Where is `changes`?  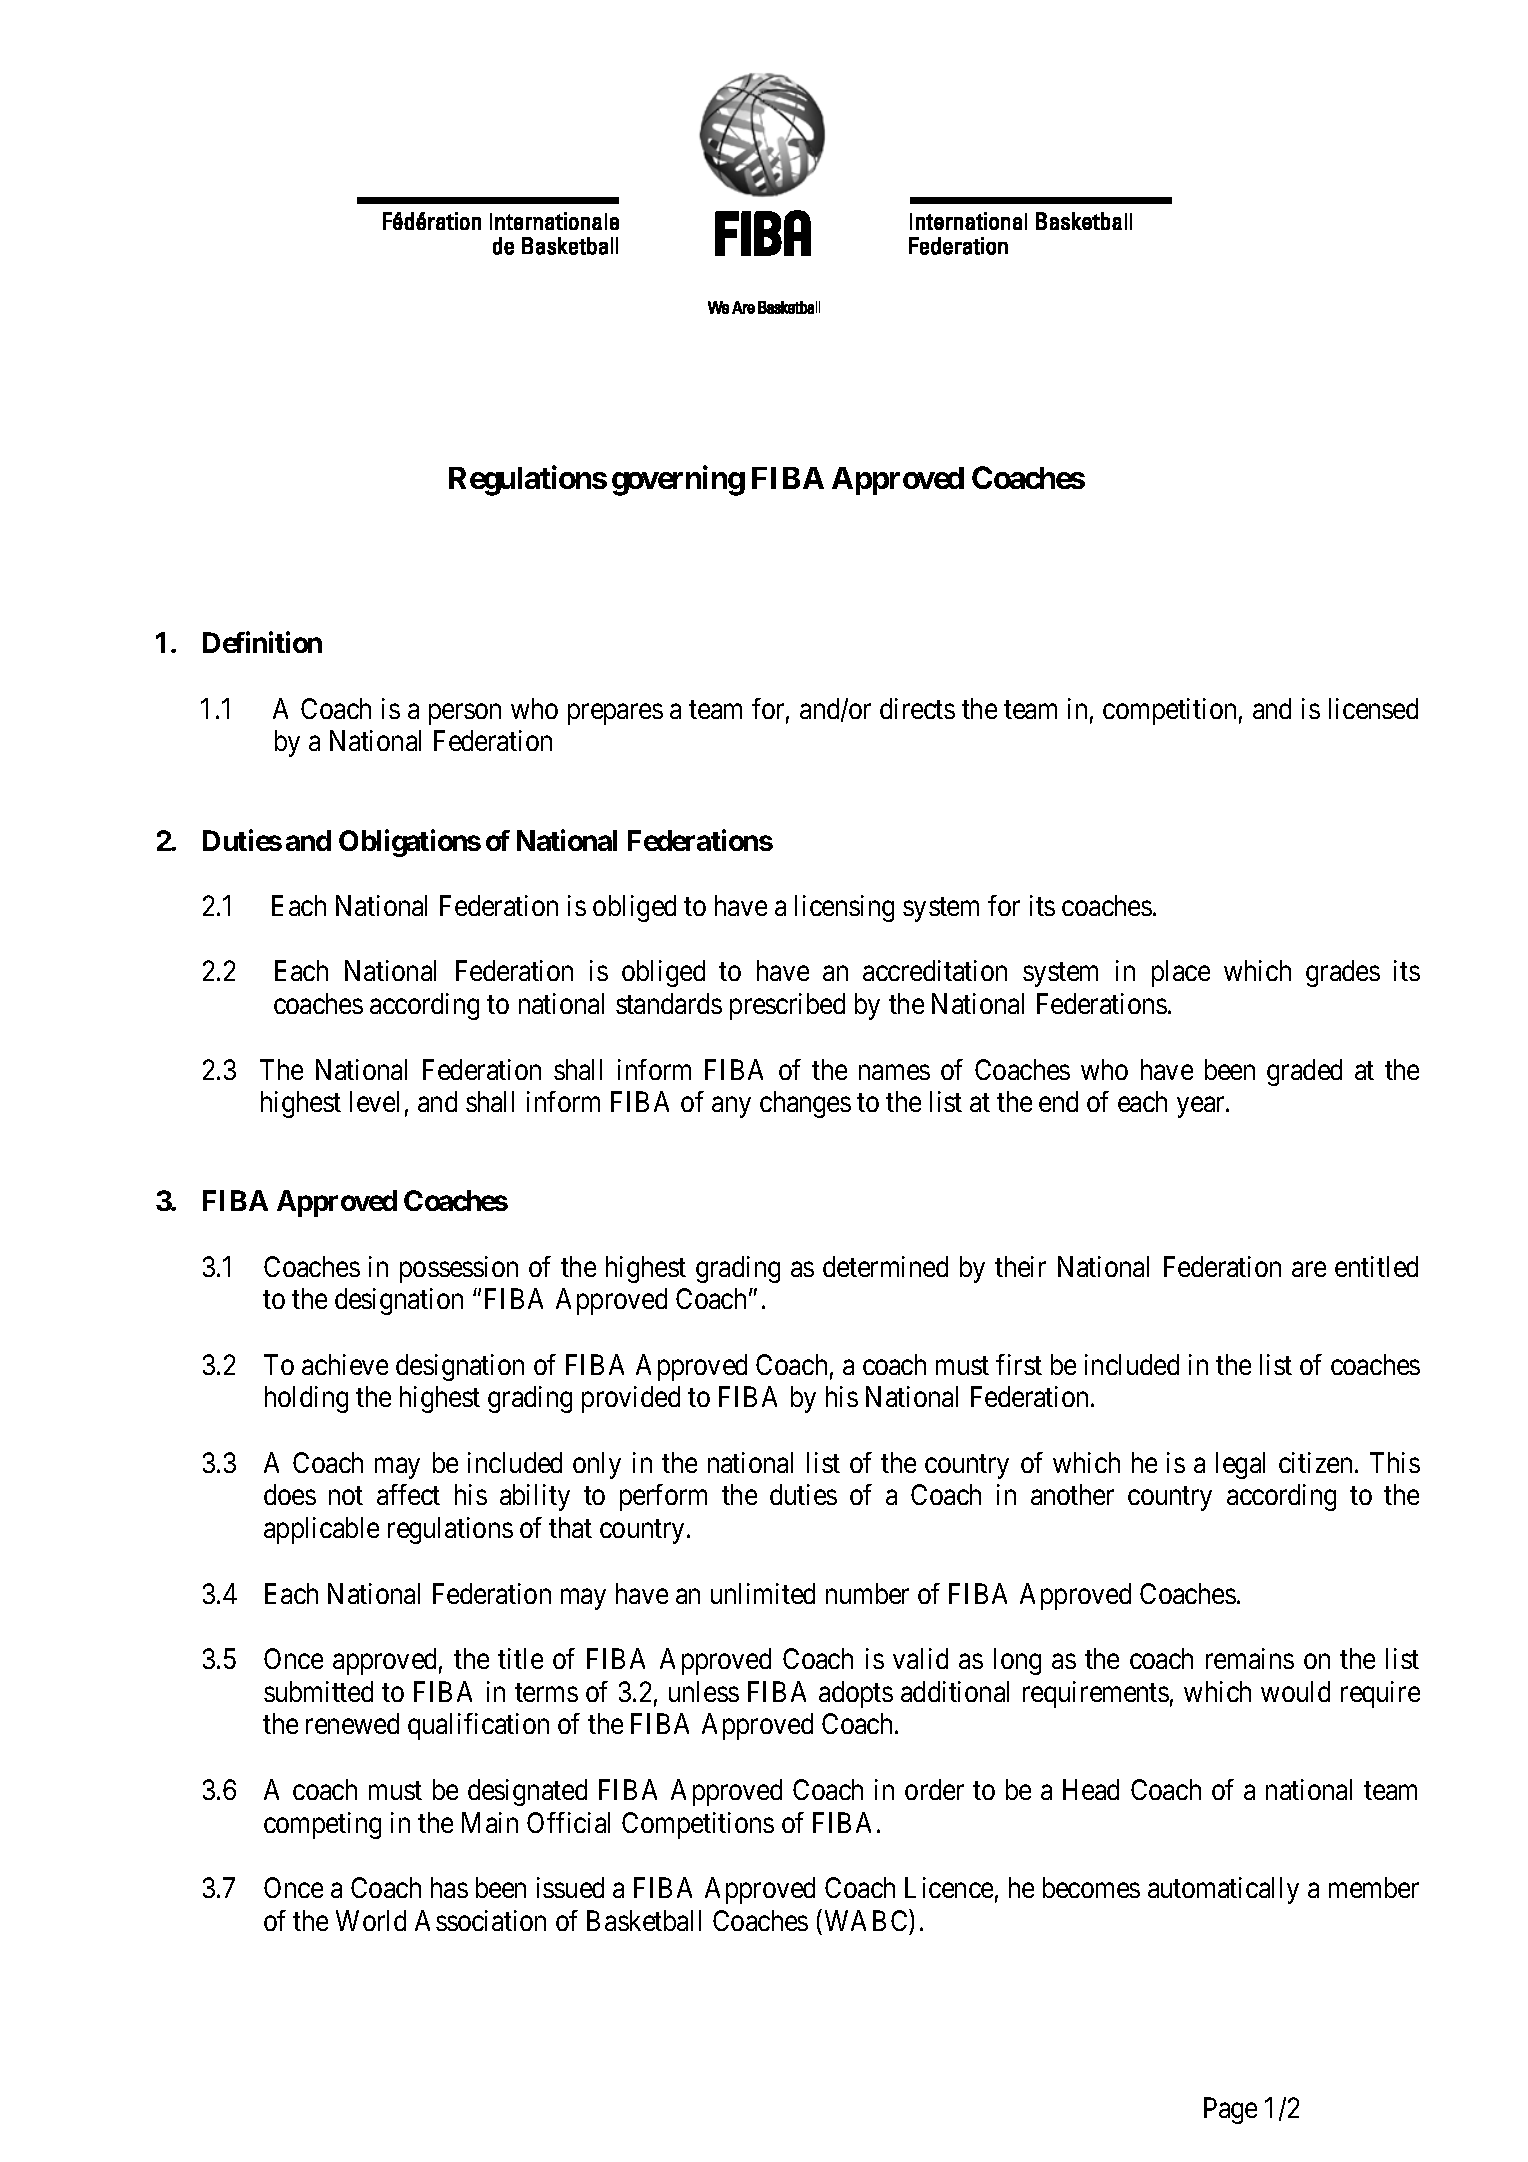 changes is located at coordinates (805, 1104).
